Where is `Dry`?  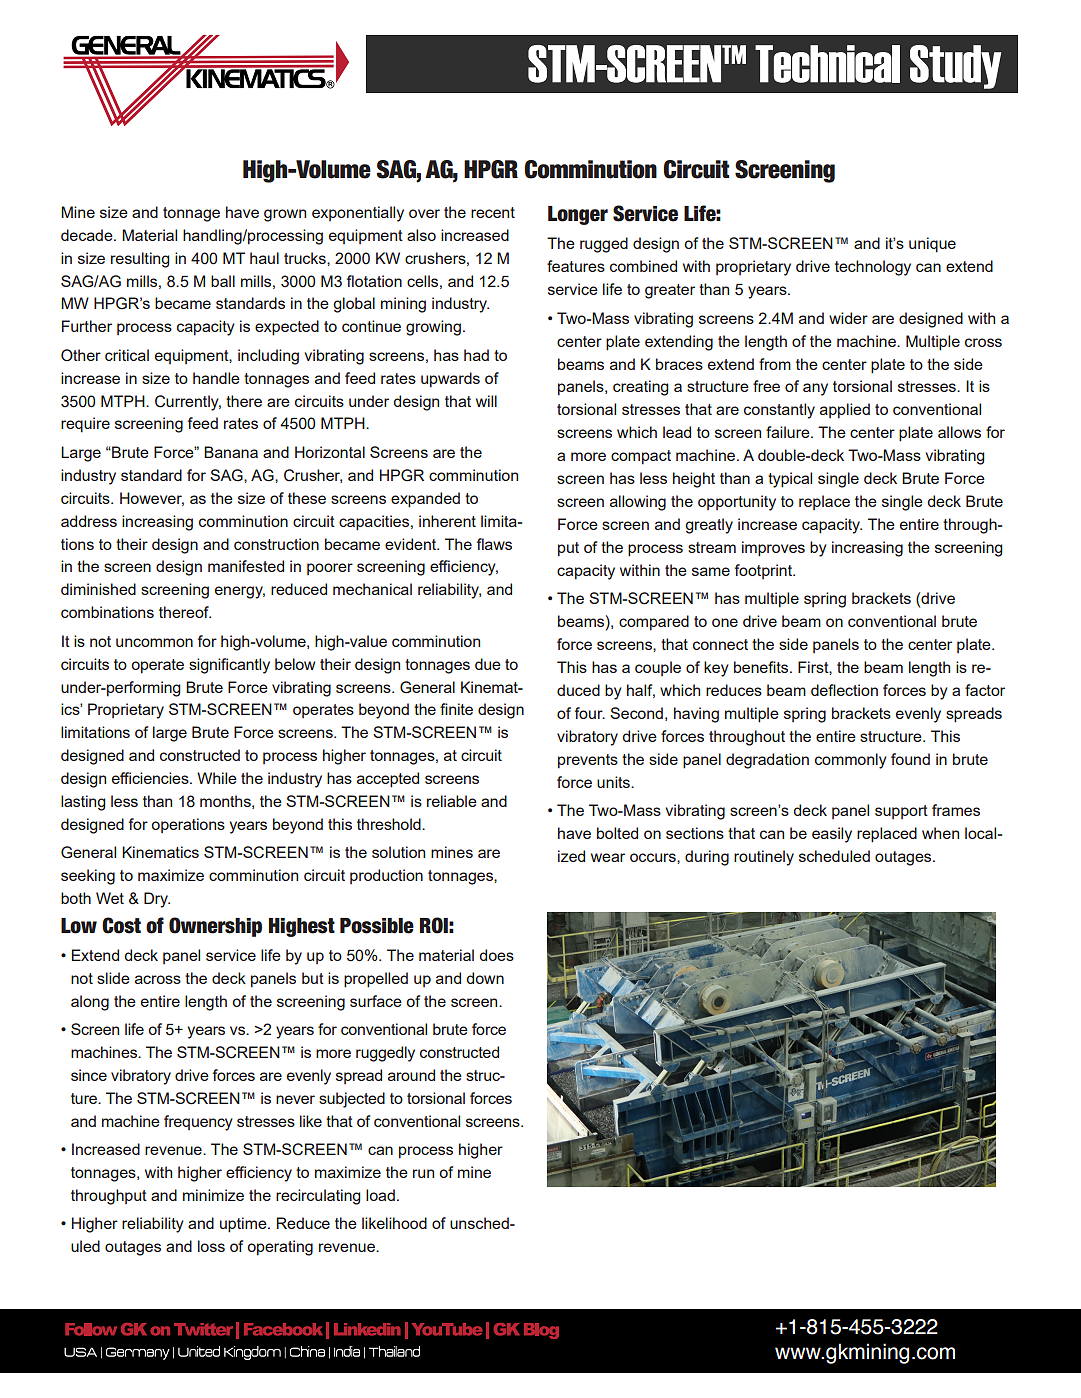
Dry is located at coordinates (157, 900).
